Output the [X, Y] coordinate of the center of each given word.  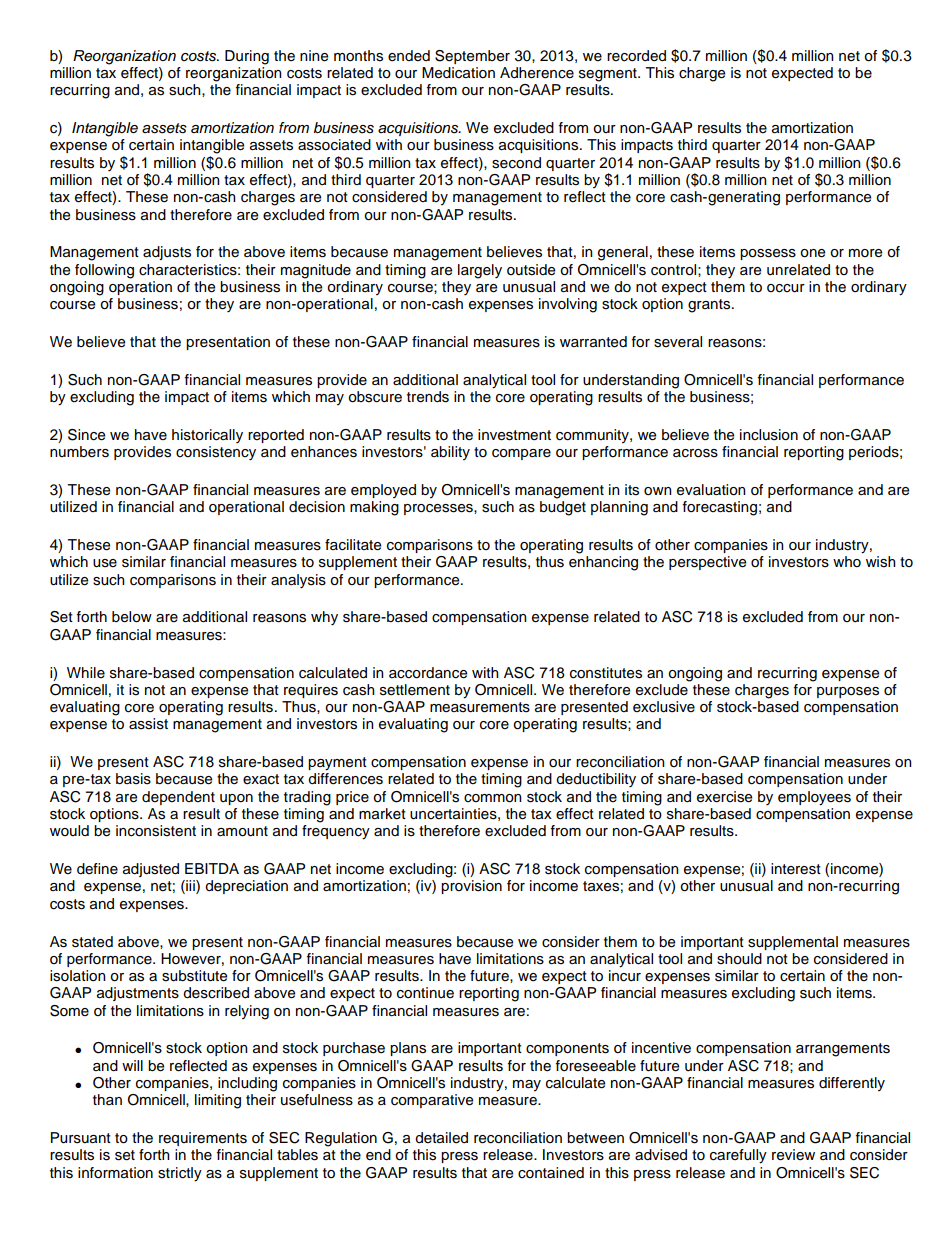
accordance [428, 673]
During [247, 57]
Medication [458, 73]
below [132, 617]
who [847, 561]
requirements [203, 1139]
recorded [636, 56]
